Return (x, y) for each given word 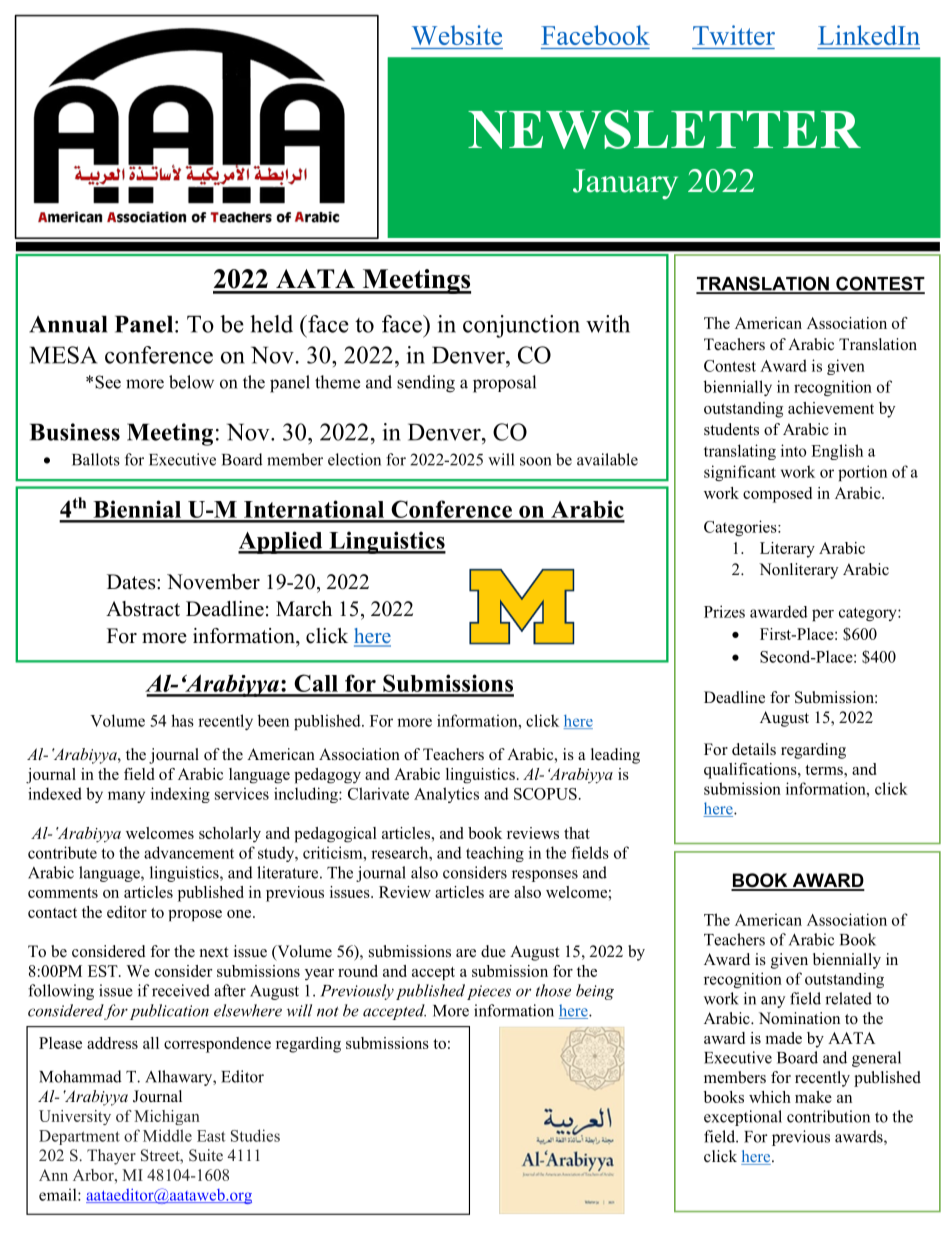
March (304, 609)
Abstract (143, 609)
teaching (495, 854)
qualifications (751, 771)
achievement (831, 408)
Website (457, 35)
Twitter (734, 35)
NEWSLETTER (664, 129)
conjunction (521, 326)
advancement (189, 852)
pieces (489, 992)
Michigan (167, 1117)
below (191, 382)
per (823, 615)
